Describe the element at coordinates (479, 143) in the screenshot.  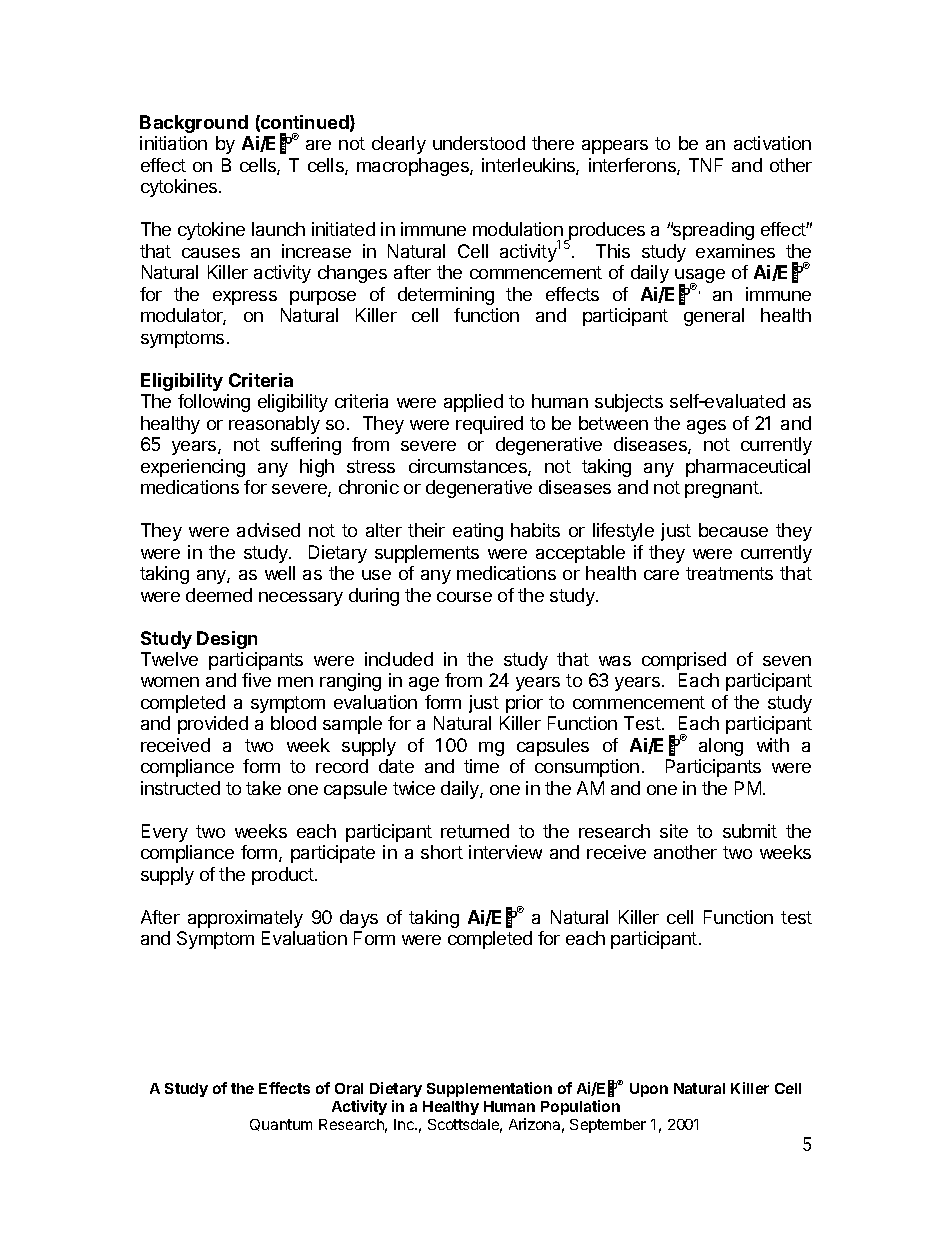
I see `understood` at that location.
